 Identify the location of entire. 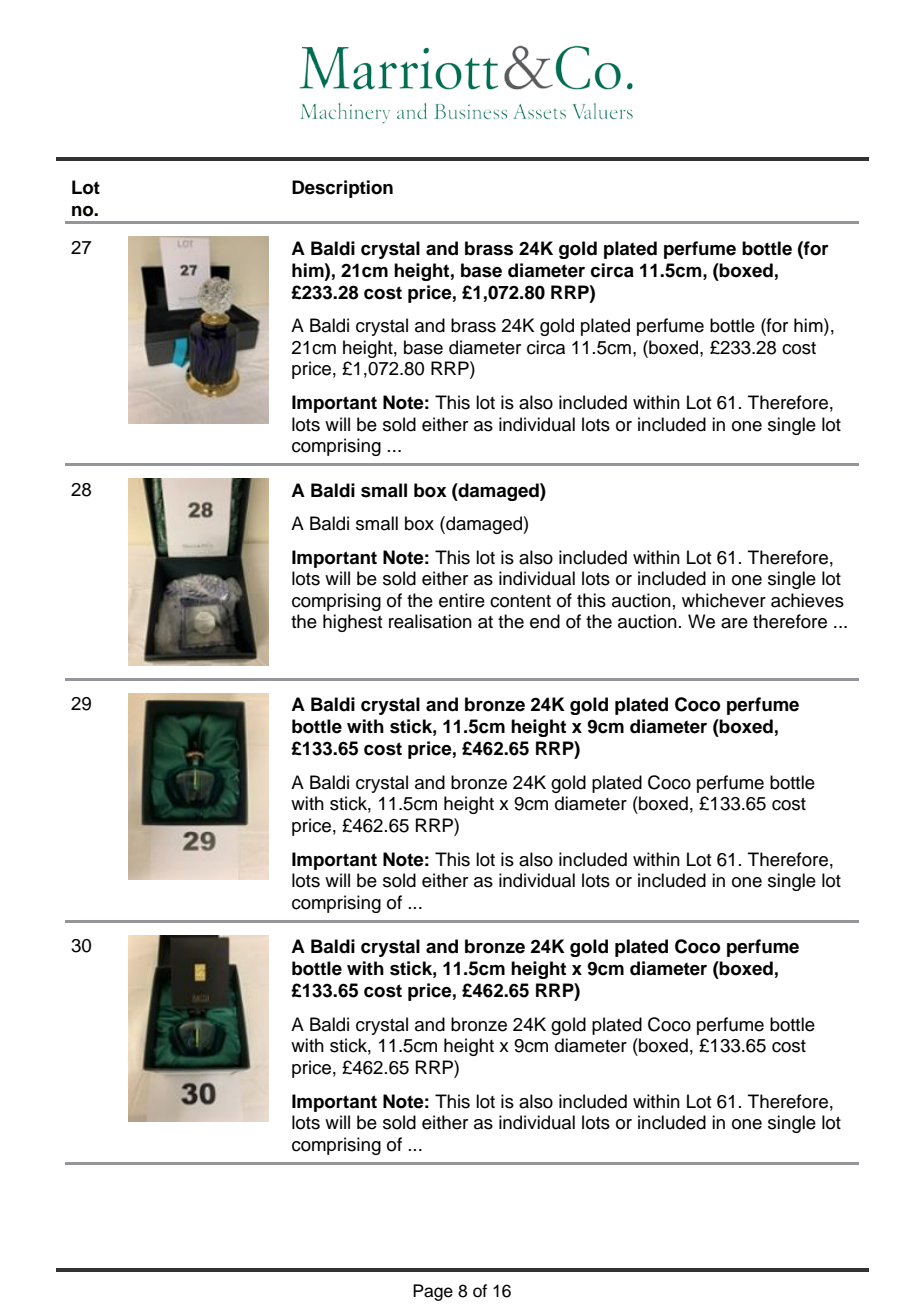
(462, 600).
